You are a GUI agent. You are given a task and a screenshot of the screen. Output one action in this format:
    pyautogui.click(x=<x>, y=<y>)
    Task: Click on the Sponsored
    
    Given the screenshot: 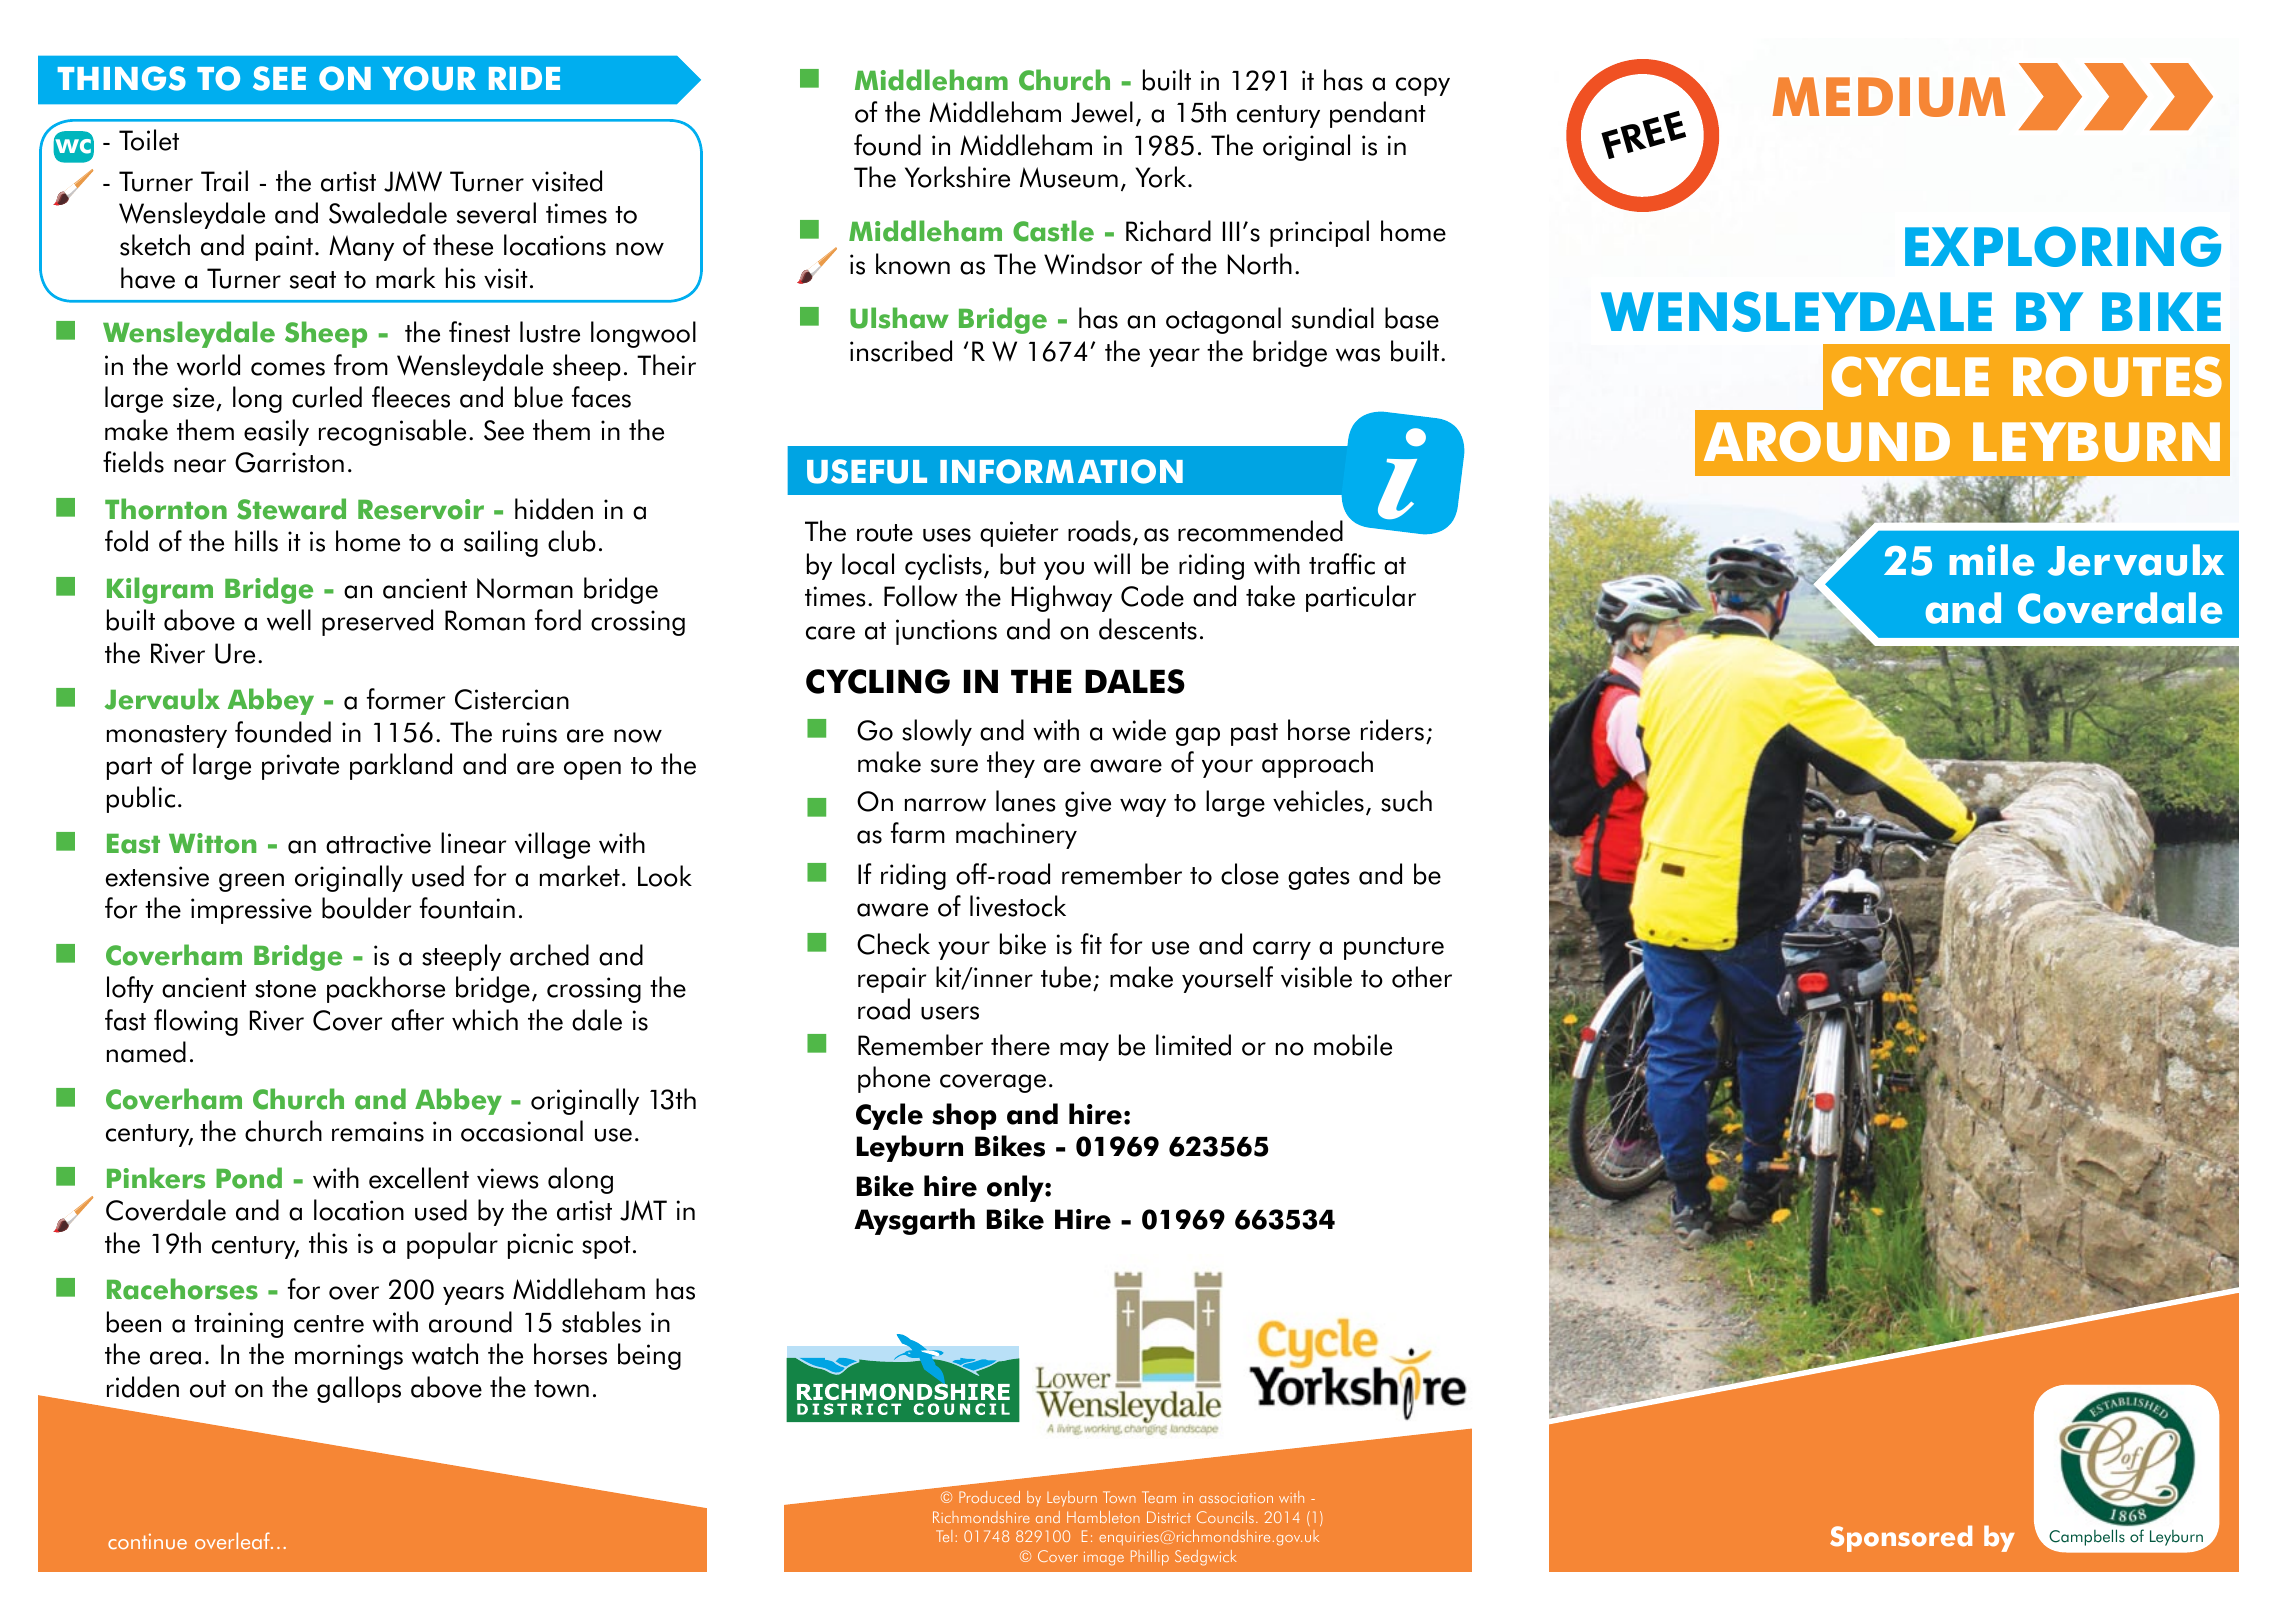 What is the action you would take?
    pyautogui.click(x=1901, y=1538)
